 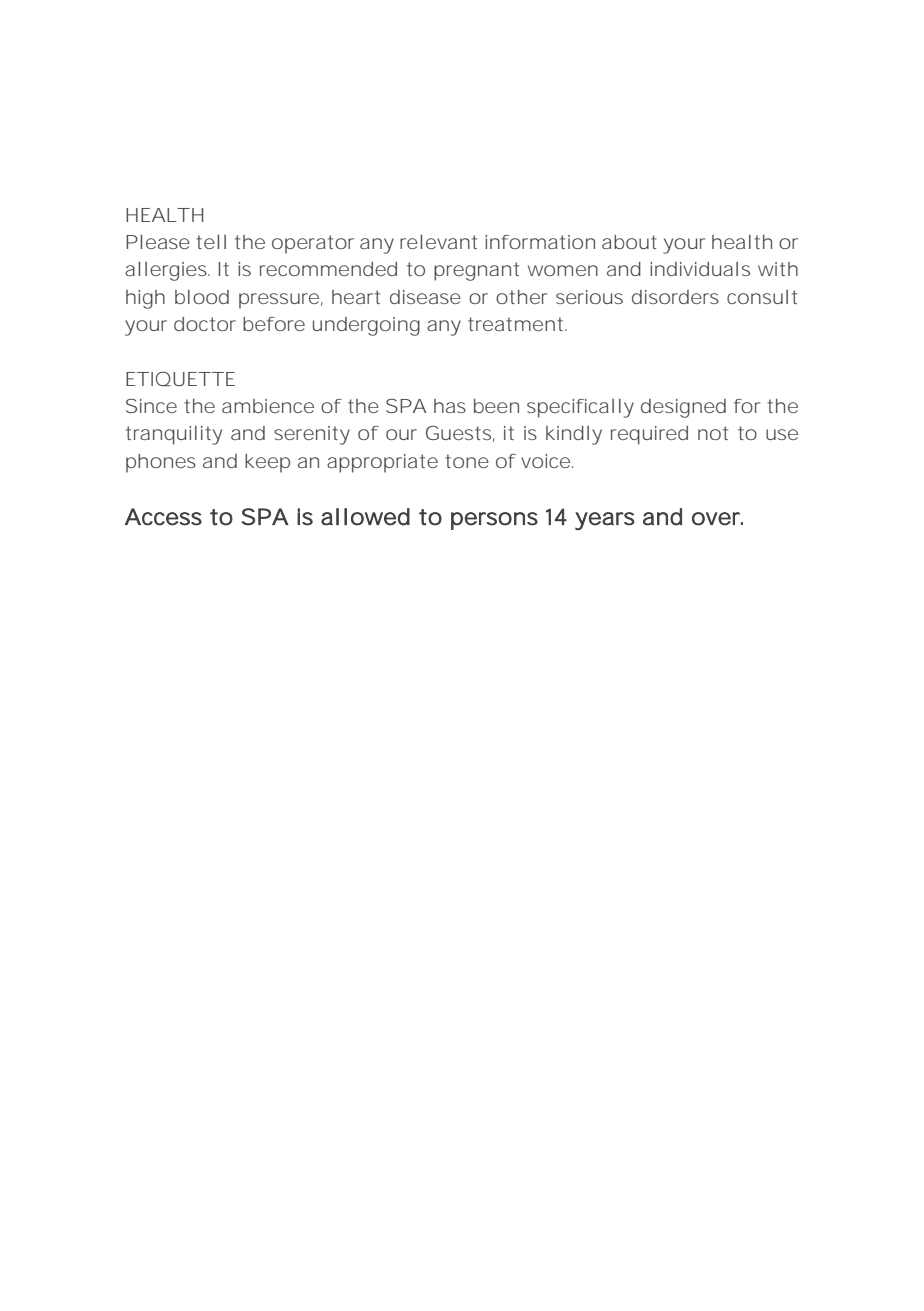 What do you see at coordinates (494, 521) in the screenshot?
I see `persons` at bounding box center [494, 521].
